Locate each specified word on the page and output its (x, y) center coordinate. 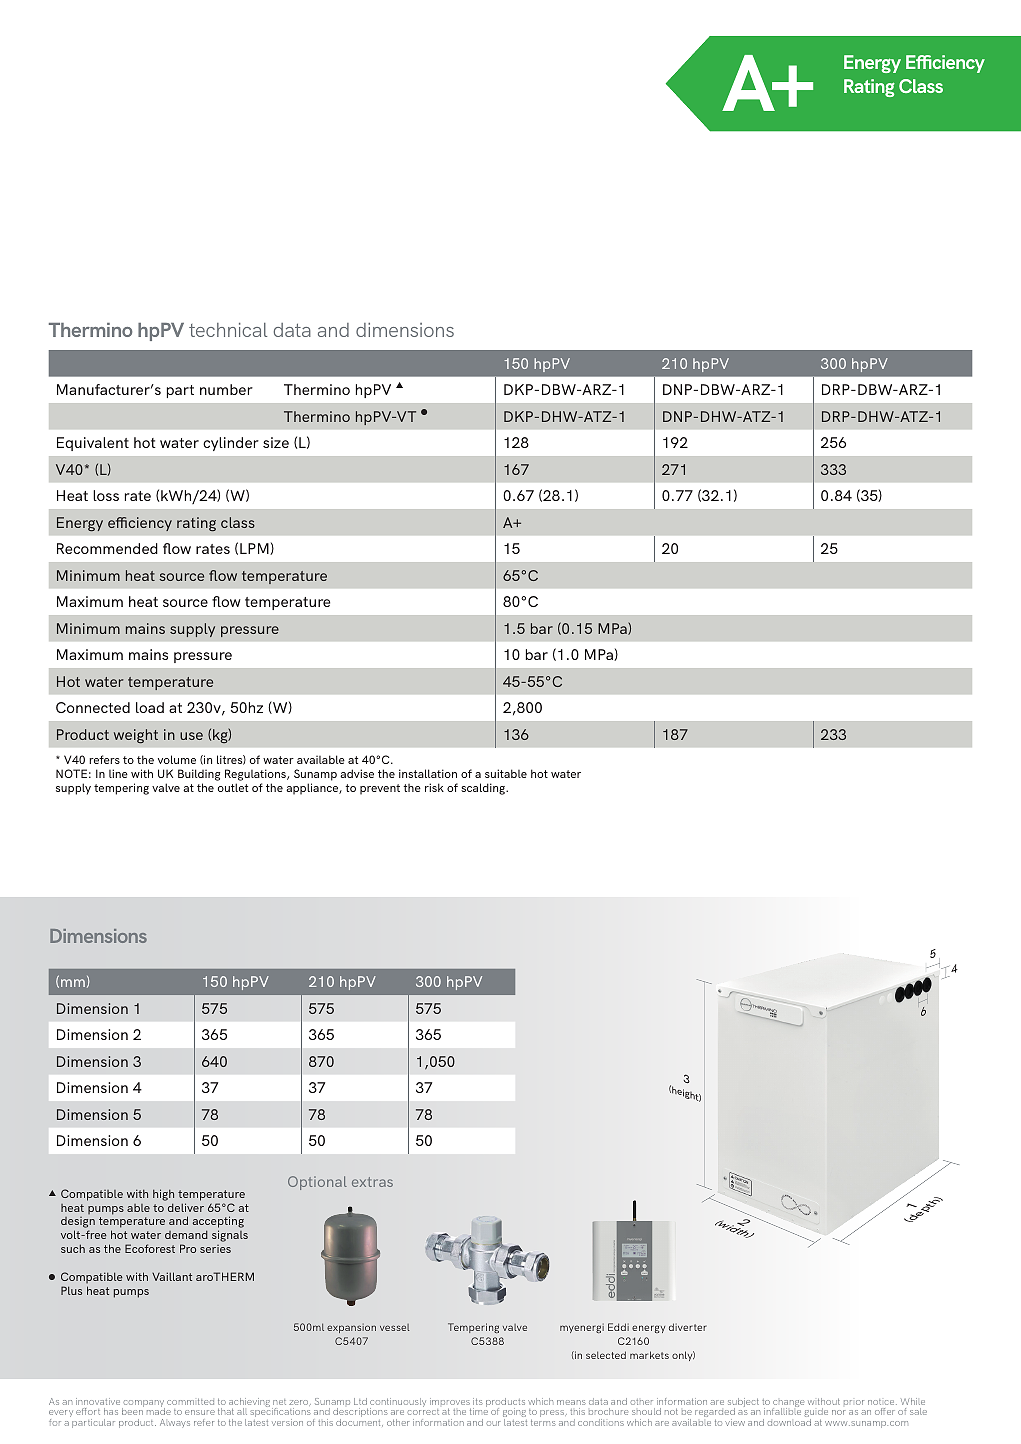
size (276, 442)
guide (816, 1414)
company (143, 1405)
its (478, 1401)
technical (228, 330)
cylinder (231, 444)
